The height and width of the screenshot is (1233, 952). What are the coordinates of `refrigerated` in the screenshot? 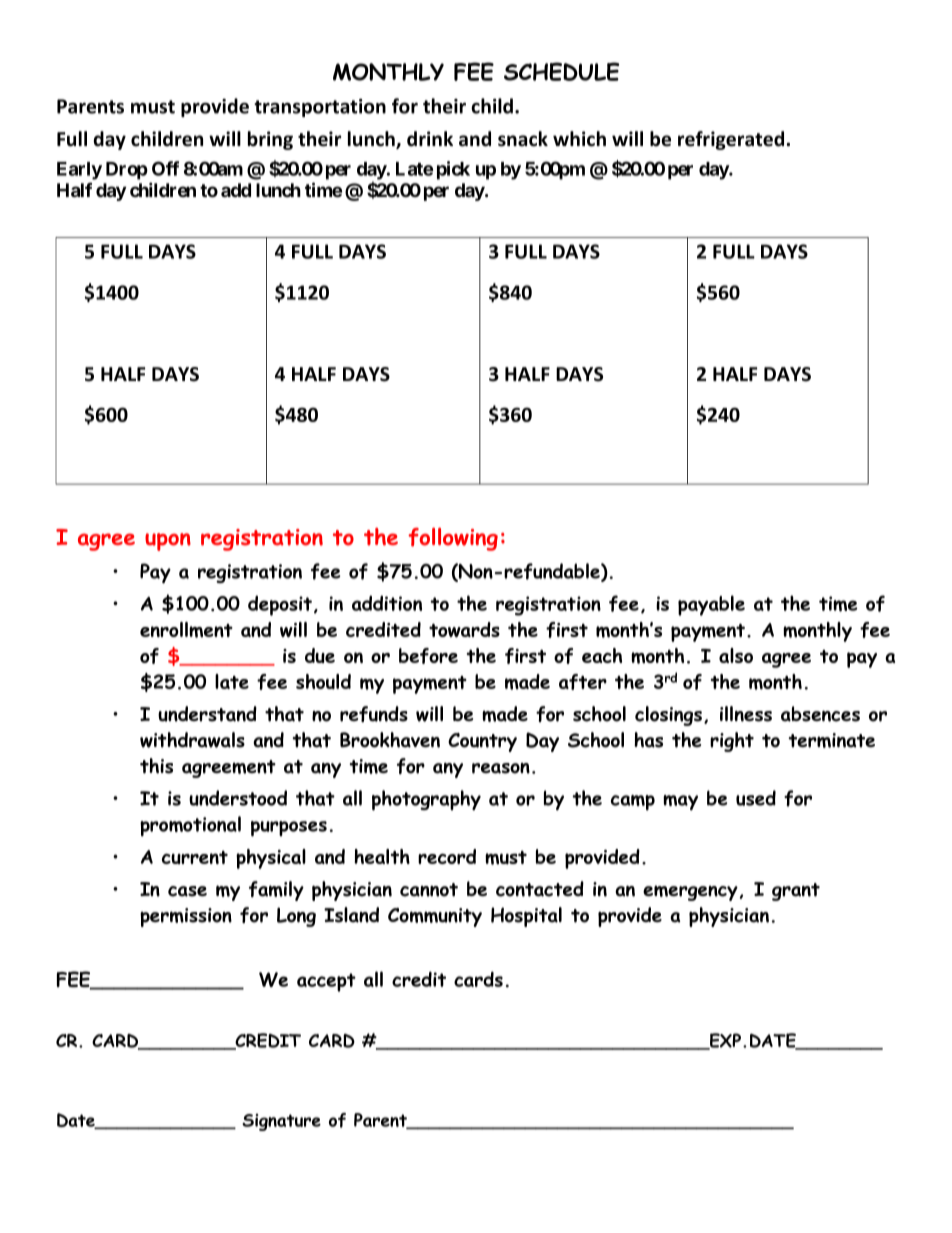 It's located at (731, 140).
